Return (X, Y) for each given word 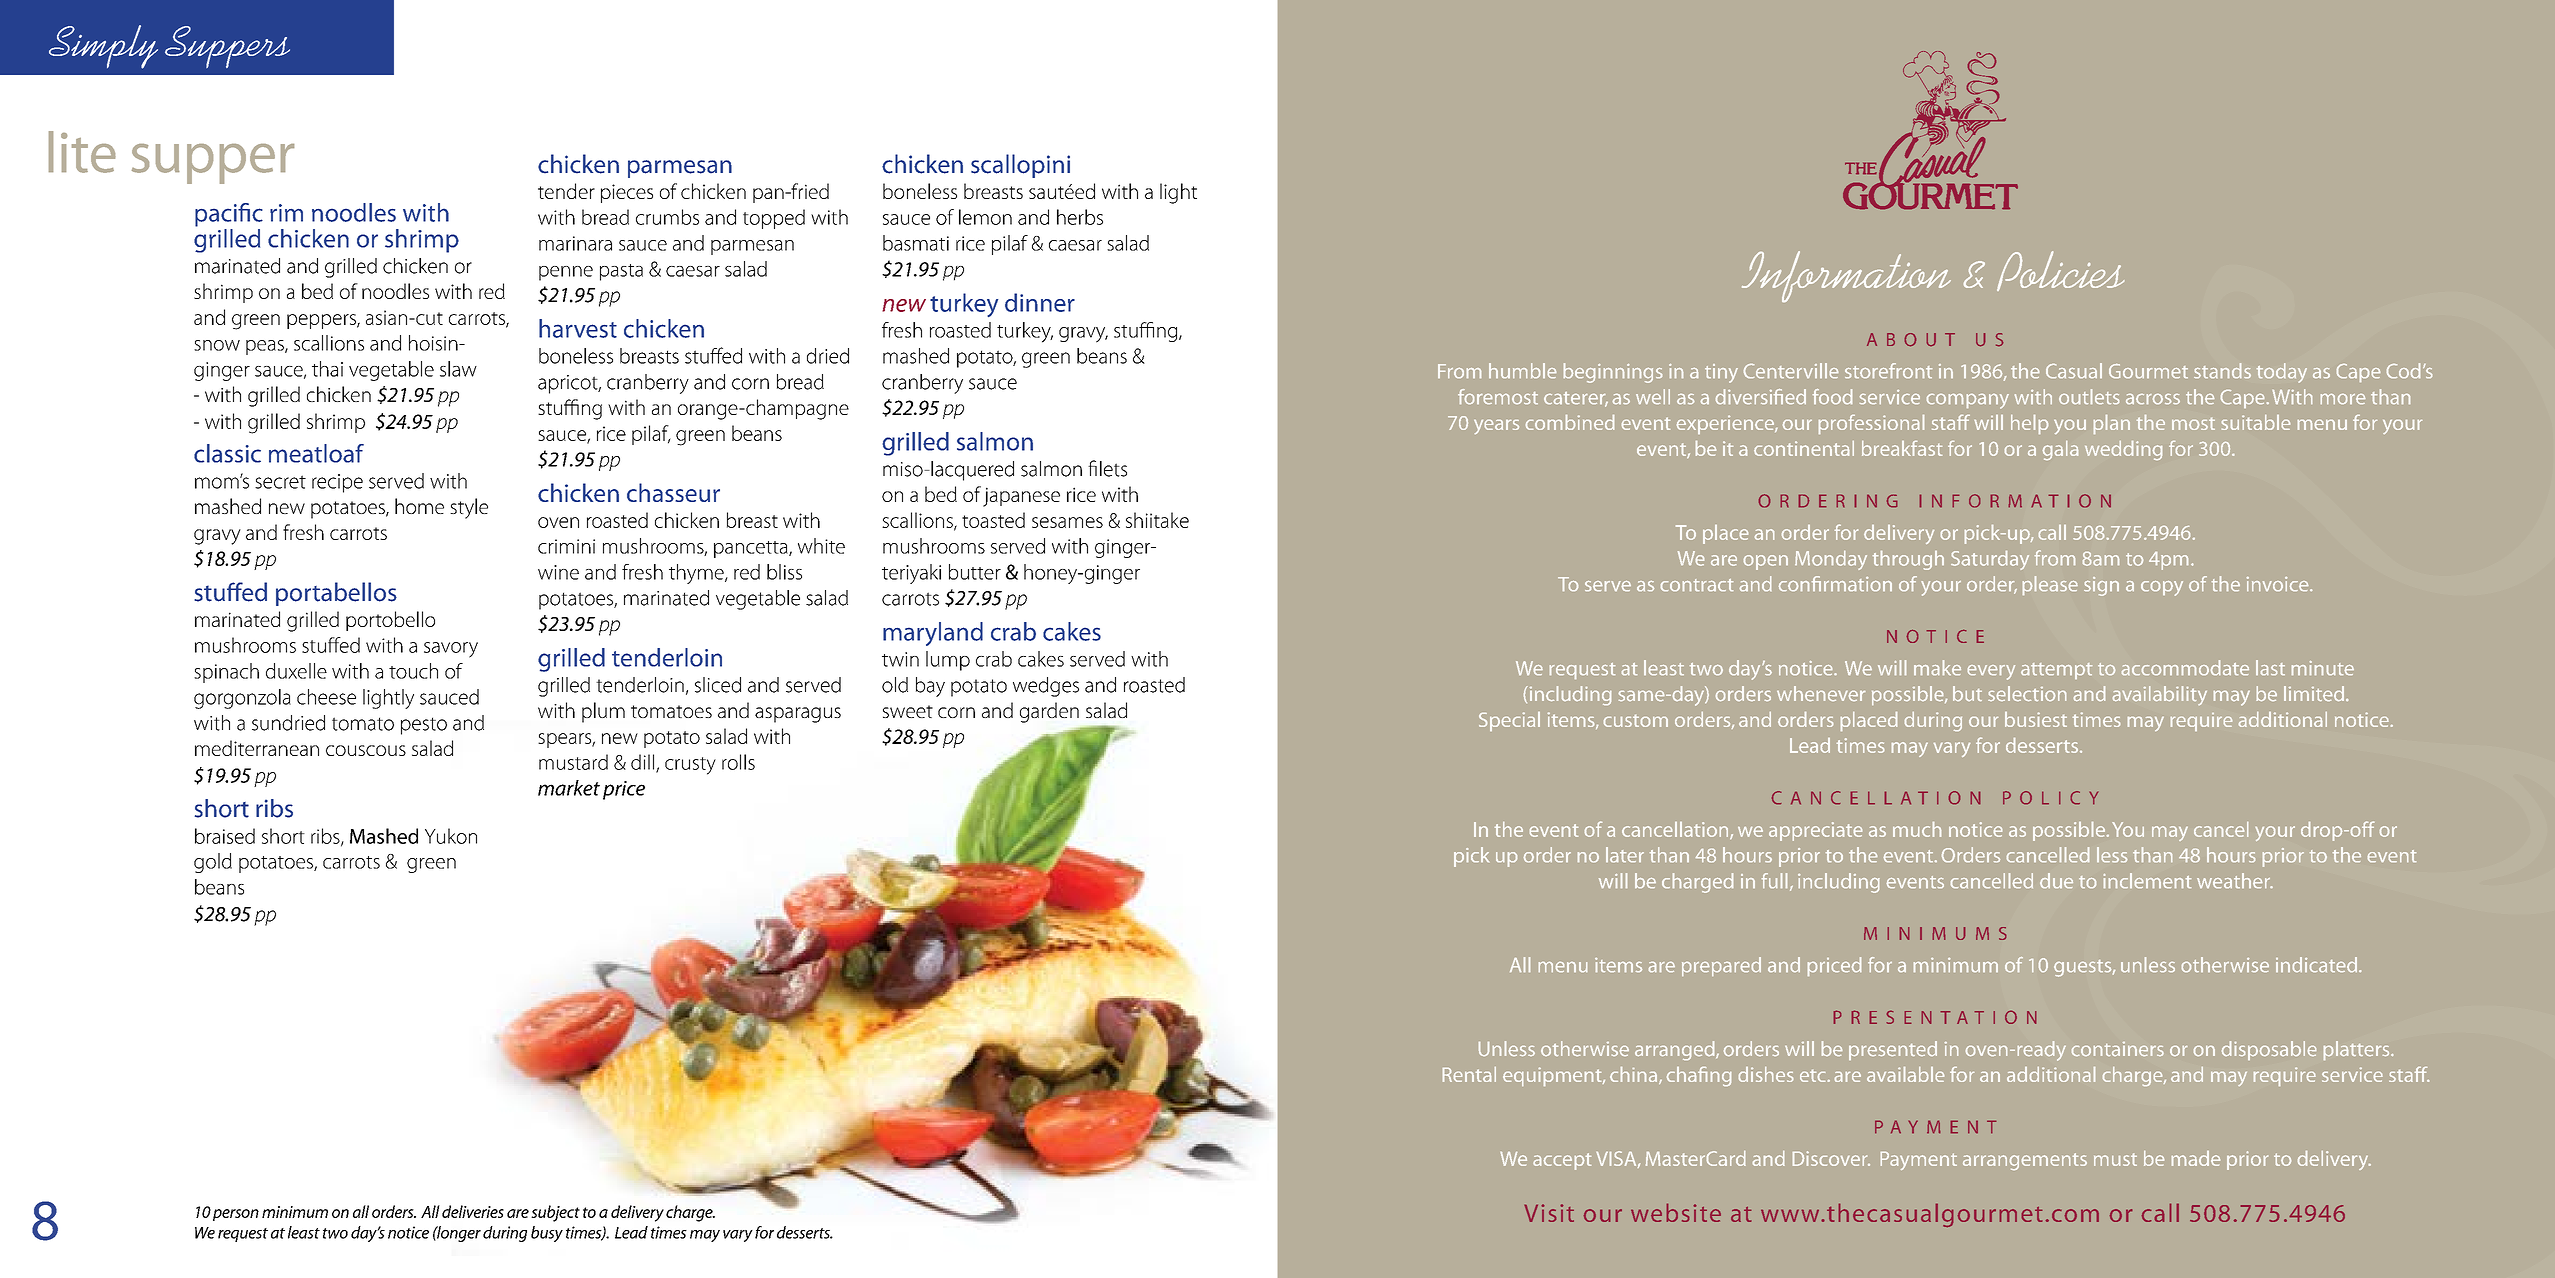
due (2056, 880)
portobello (390, 621)
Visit (1549, 1213)
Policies (2061, 271)
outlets (2089, 396)
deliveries (473, 1211)
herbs (1080, 217)
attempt (2056, 671)
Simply (103, 47)
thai (327, 369)
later (1625, 854)
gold (213, 863)
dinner (1040, 302)
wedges (1046, 687)
